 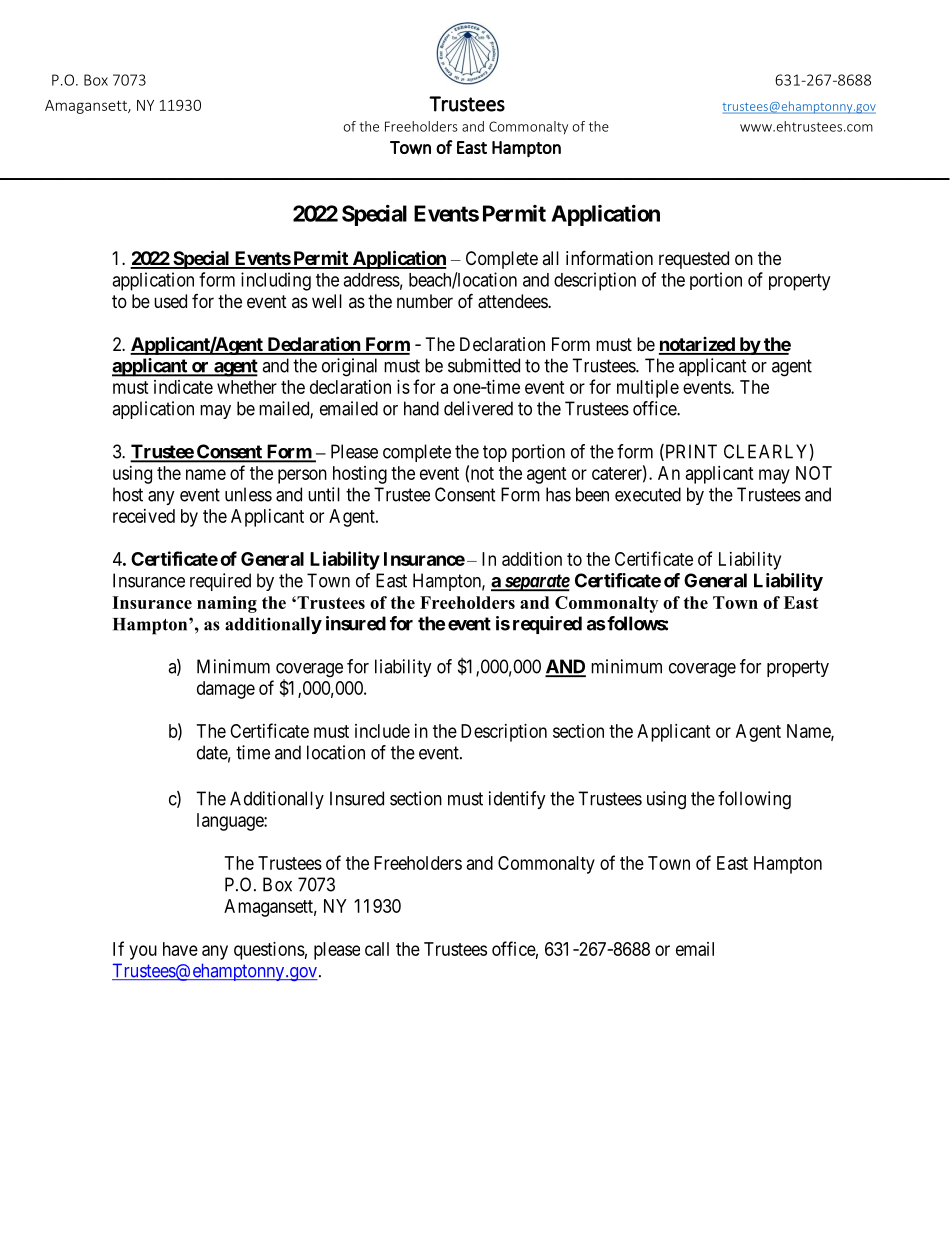 What do you see at coordinates (248, 494) in the document?
I see `unless` at bounding box center [248, 494].
